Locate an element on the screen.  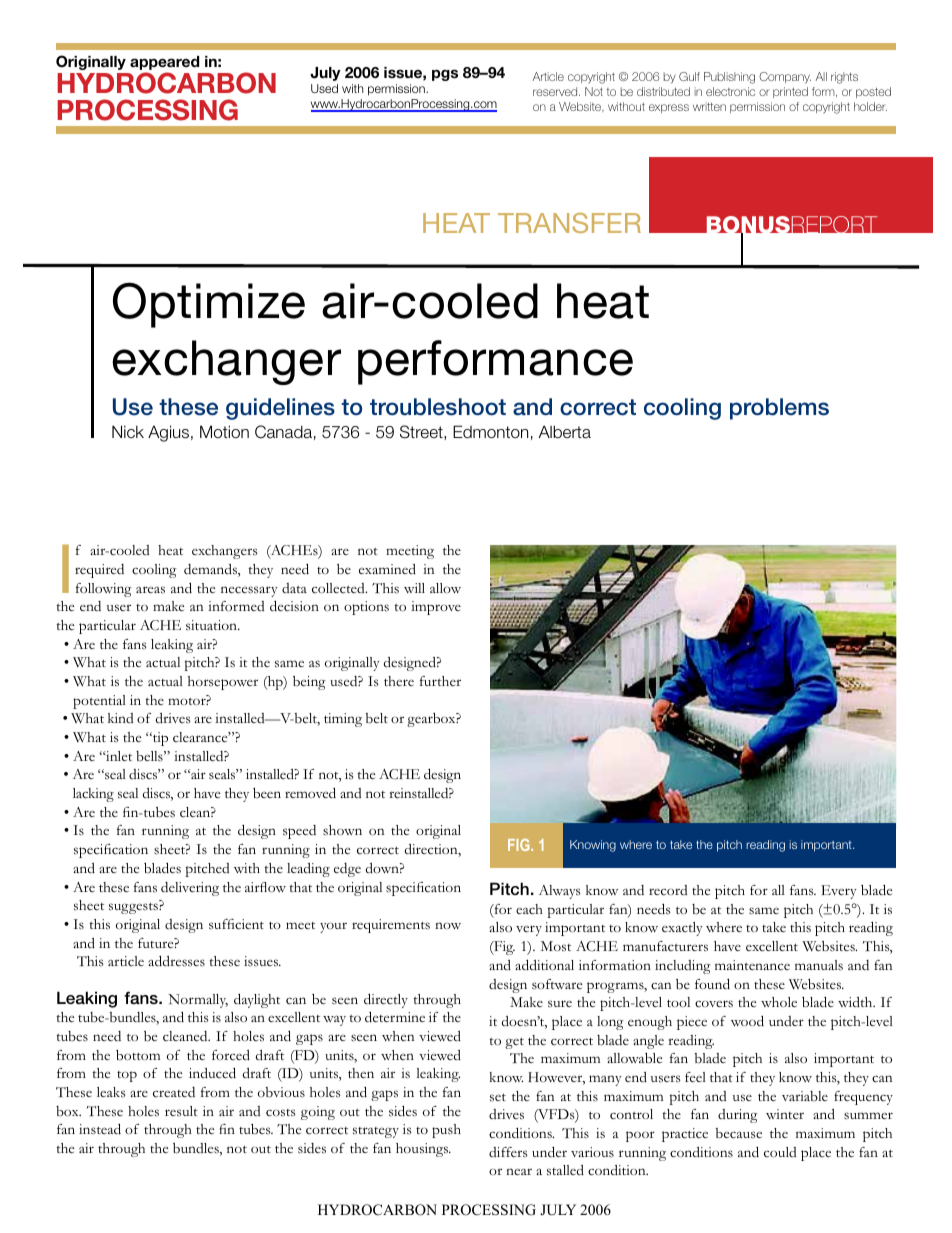
TRANSFER is located at coordinates (569, 223).
